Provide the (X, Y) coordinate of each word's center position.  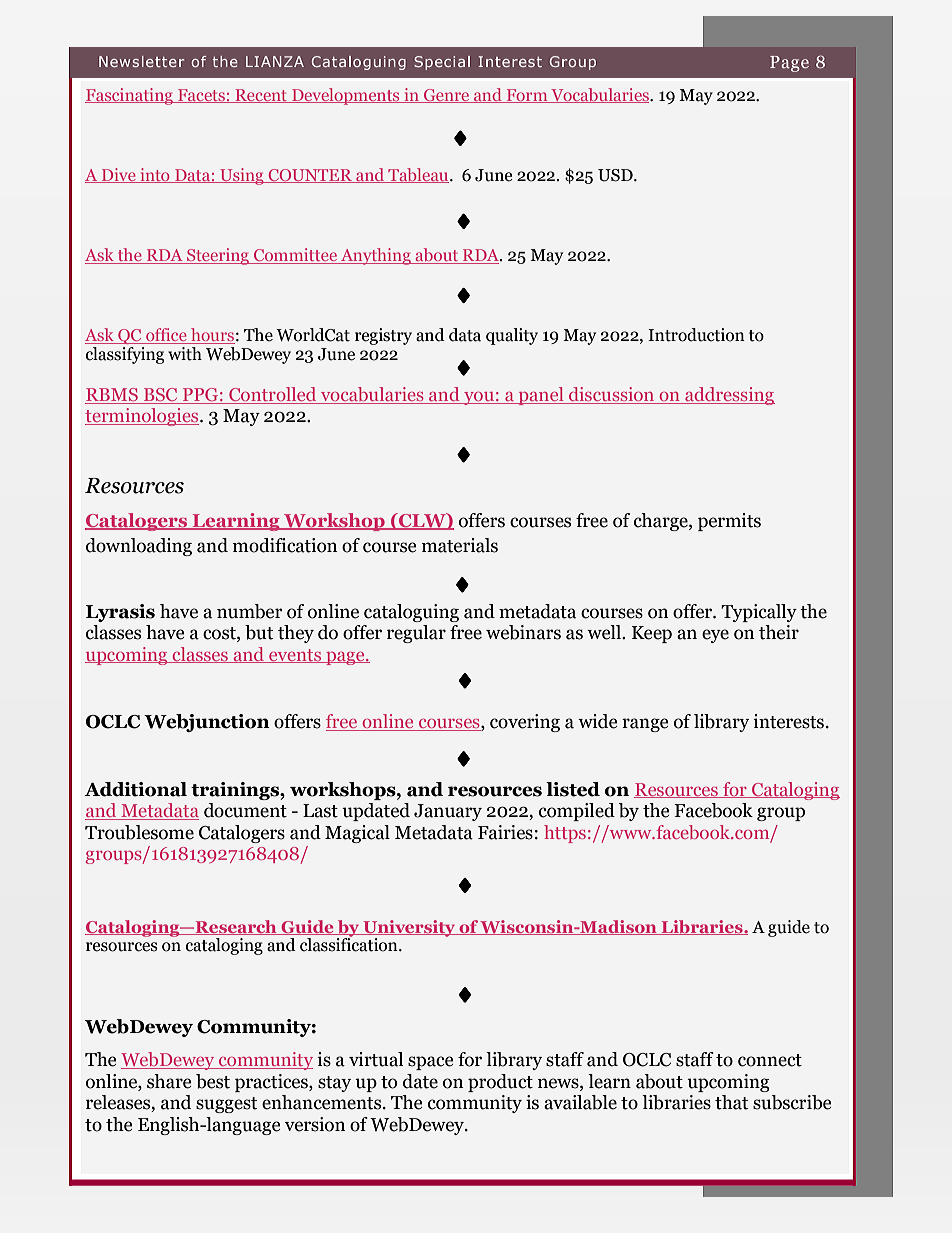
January (448, 812)
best (213, 1081)
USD (616, 175)
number (250, 611)
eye (715, 636)
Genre (446, 96)
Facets (201, 96)
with (185, 354)
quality (512, 336)
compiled (577, 812)
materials (460, 545)
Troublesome (139, 832)
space (430, 1063)
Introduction (696, 335)
